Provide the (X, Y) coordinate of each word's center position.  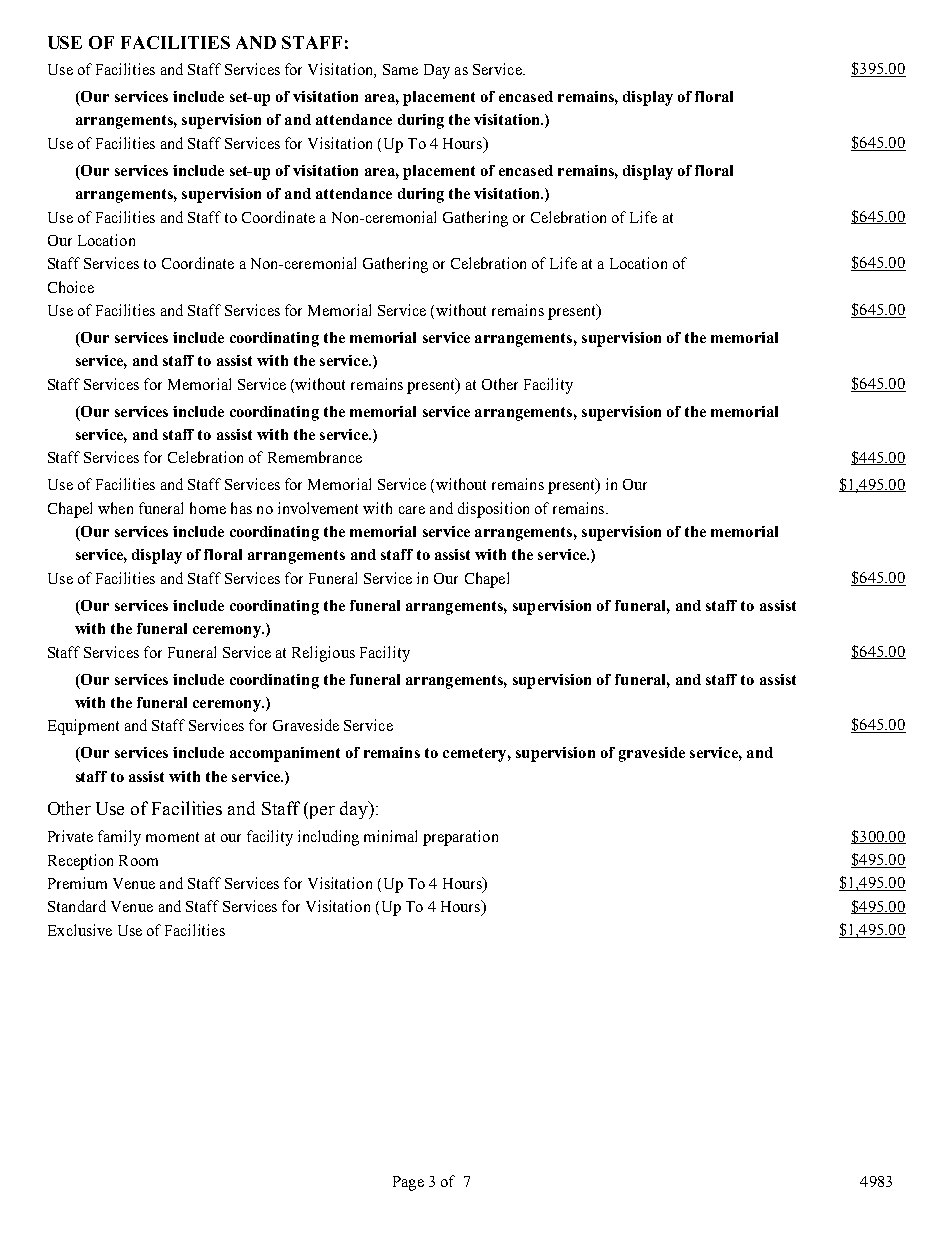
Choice (71, 287)
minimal (390, 836)
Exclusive (80, 930)
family (119, 838)
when (115, 508)
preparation (460, 838)
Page (408, 1183)
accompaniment (285, 754)
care (412, 510)
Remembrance (315, 457)
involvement (318, 508)
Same (400, 69)
